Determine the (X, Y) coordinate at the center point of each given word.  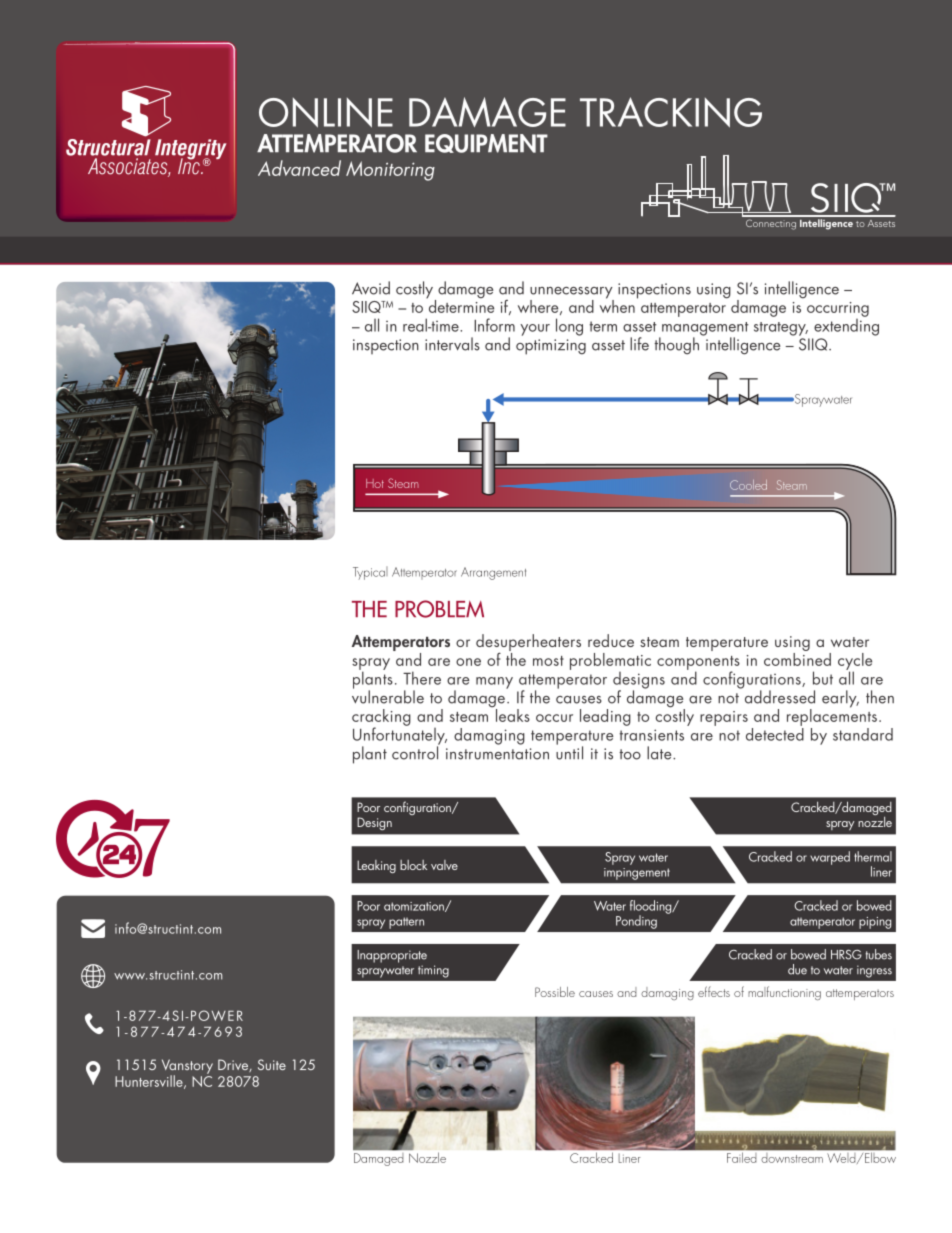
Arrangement (493, 573)
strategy (781, 329)
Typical (370, 573)
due (797, 969)
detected (775, 733)
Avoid (371, 288)
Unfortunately (400, 736)
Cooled (748, 485)
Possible (555, 992)
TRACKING (671, 112)
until (569, 752)
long (569, 327)
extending (846, 326)
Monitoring (390, 171)
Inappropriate (392, 956)
